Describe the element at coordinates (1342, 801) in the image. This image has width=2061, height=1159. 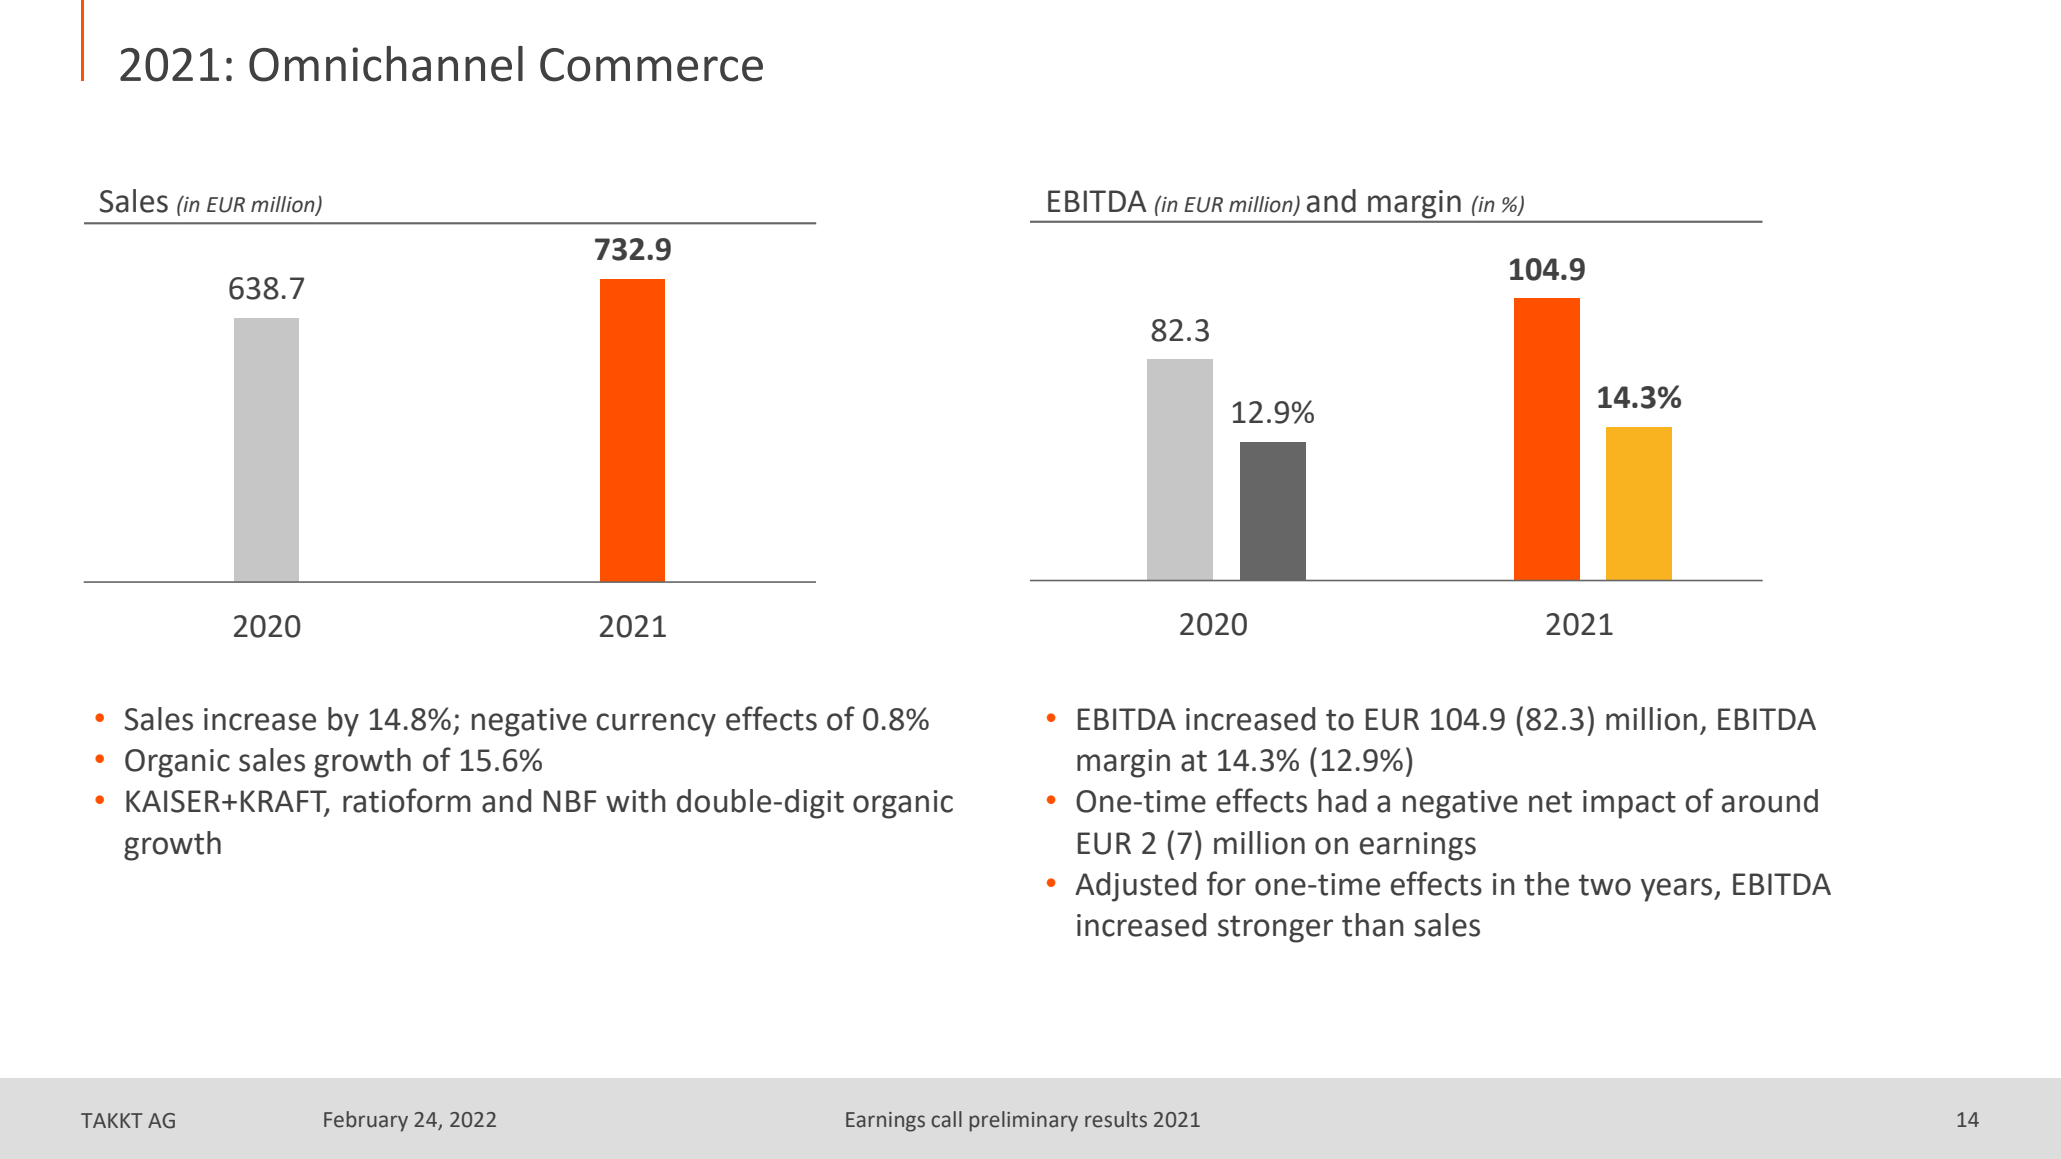
I see `had` at that location.
